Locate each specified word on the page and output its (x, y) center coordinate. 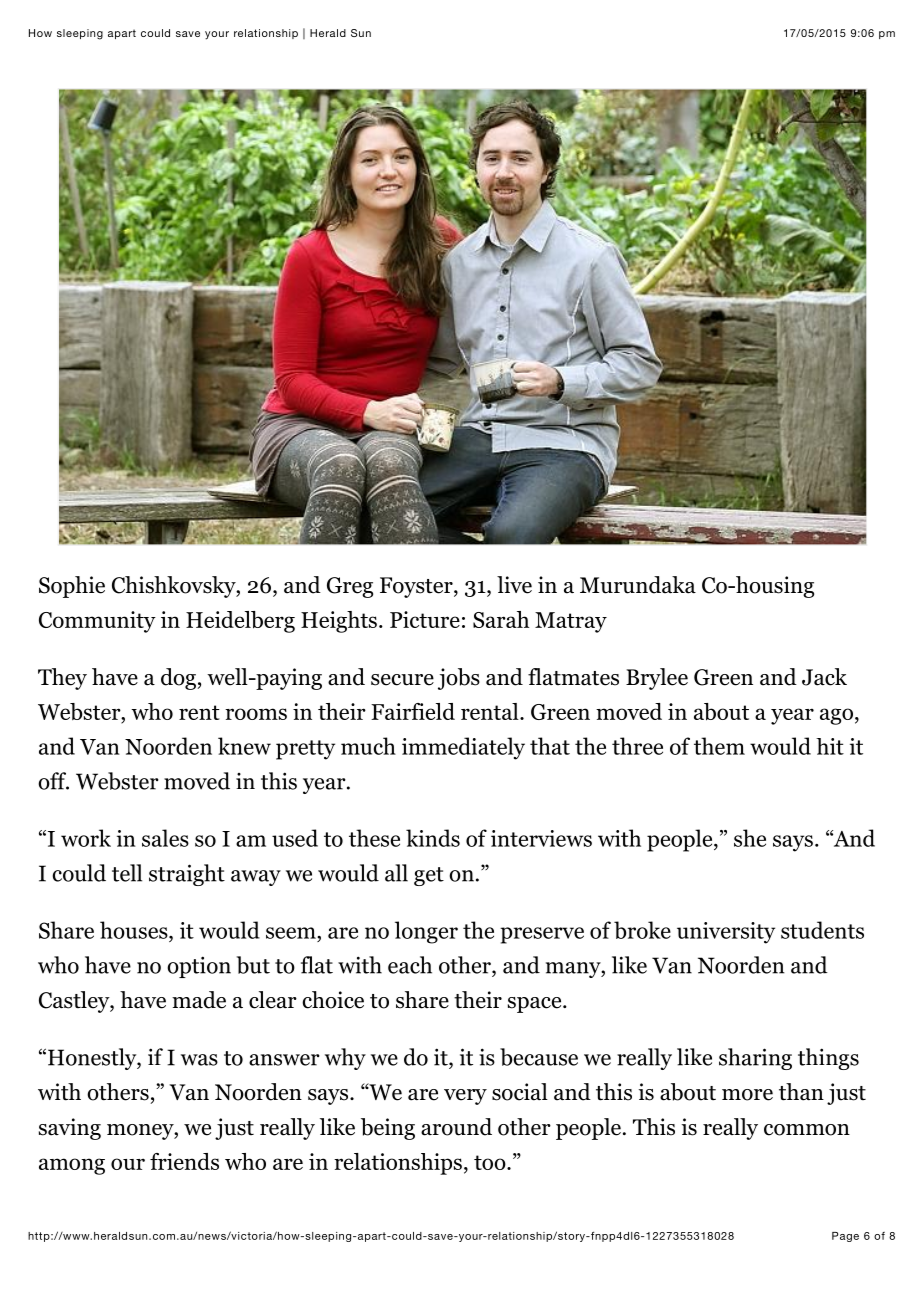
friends (184, 1161)
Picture (425, 619)
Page (845, 1237)
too (491, 1162)
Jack (824, 677)
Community (97, 622)
